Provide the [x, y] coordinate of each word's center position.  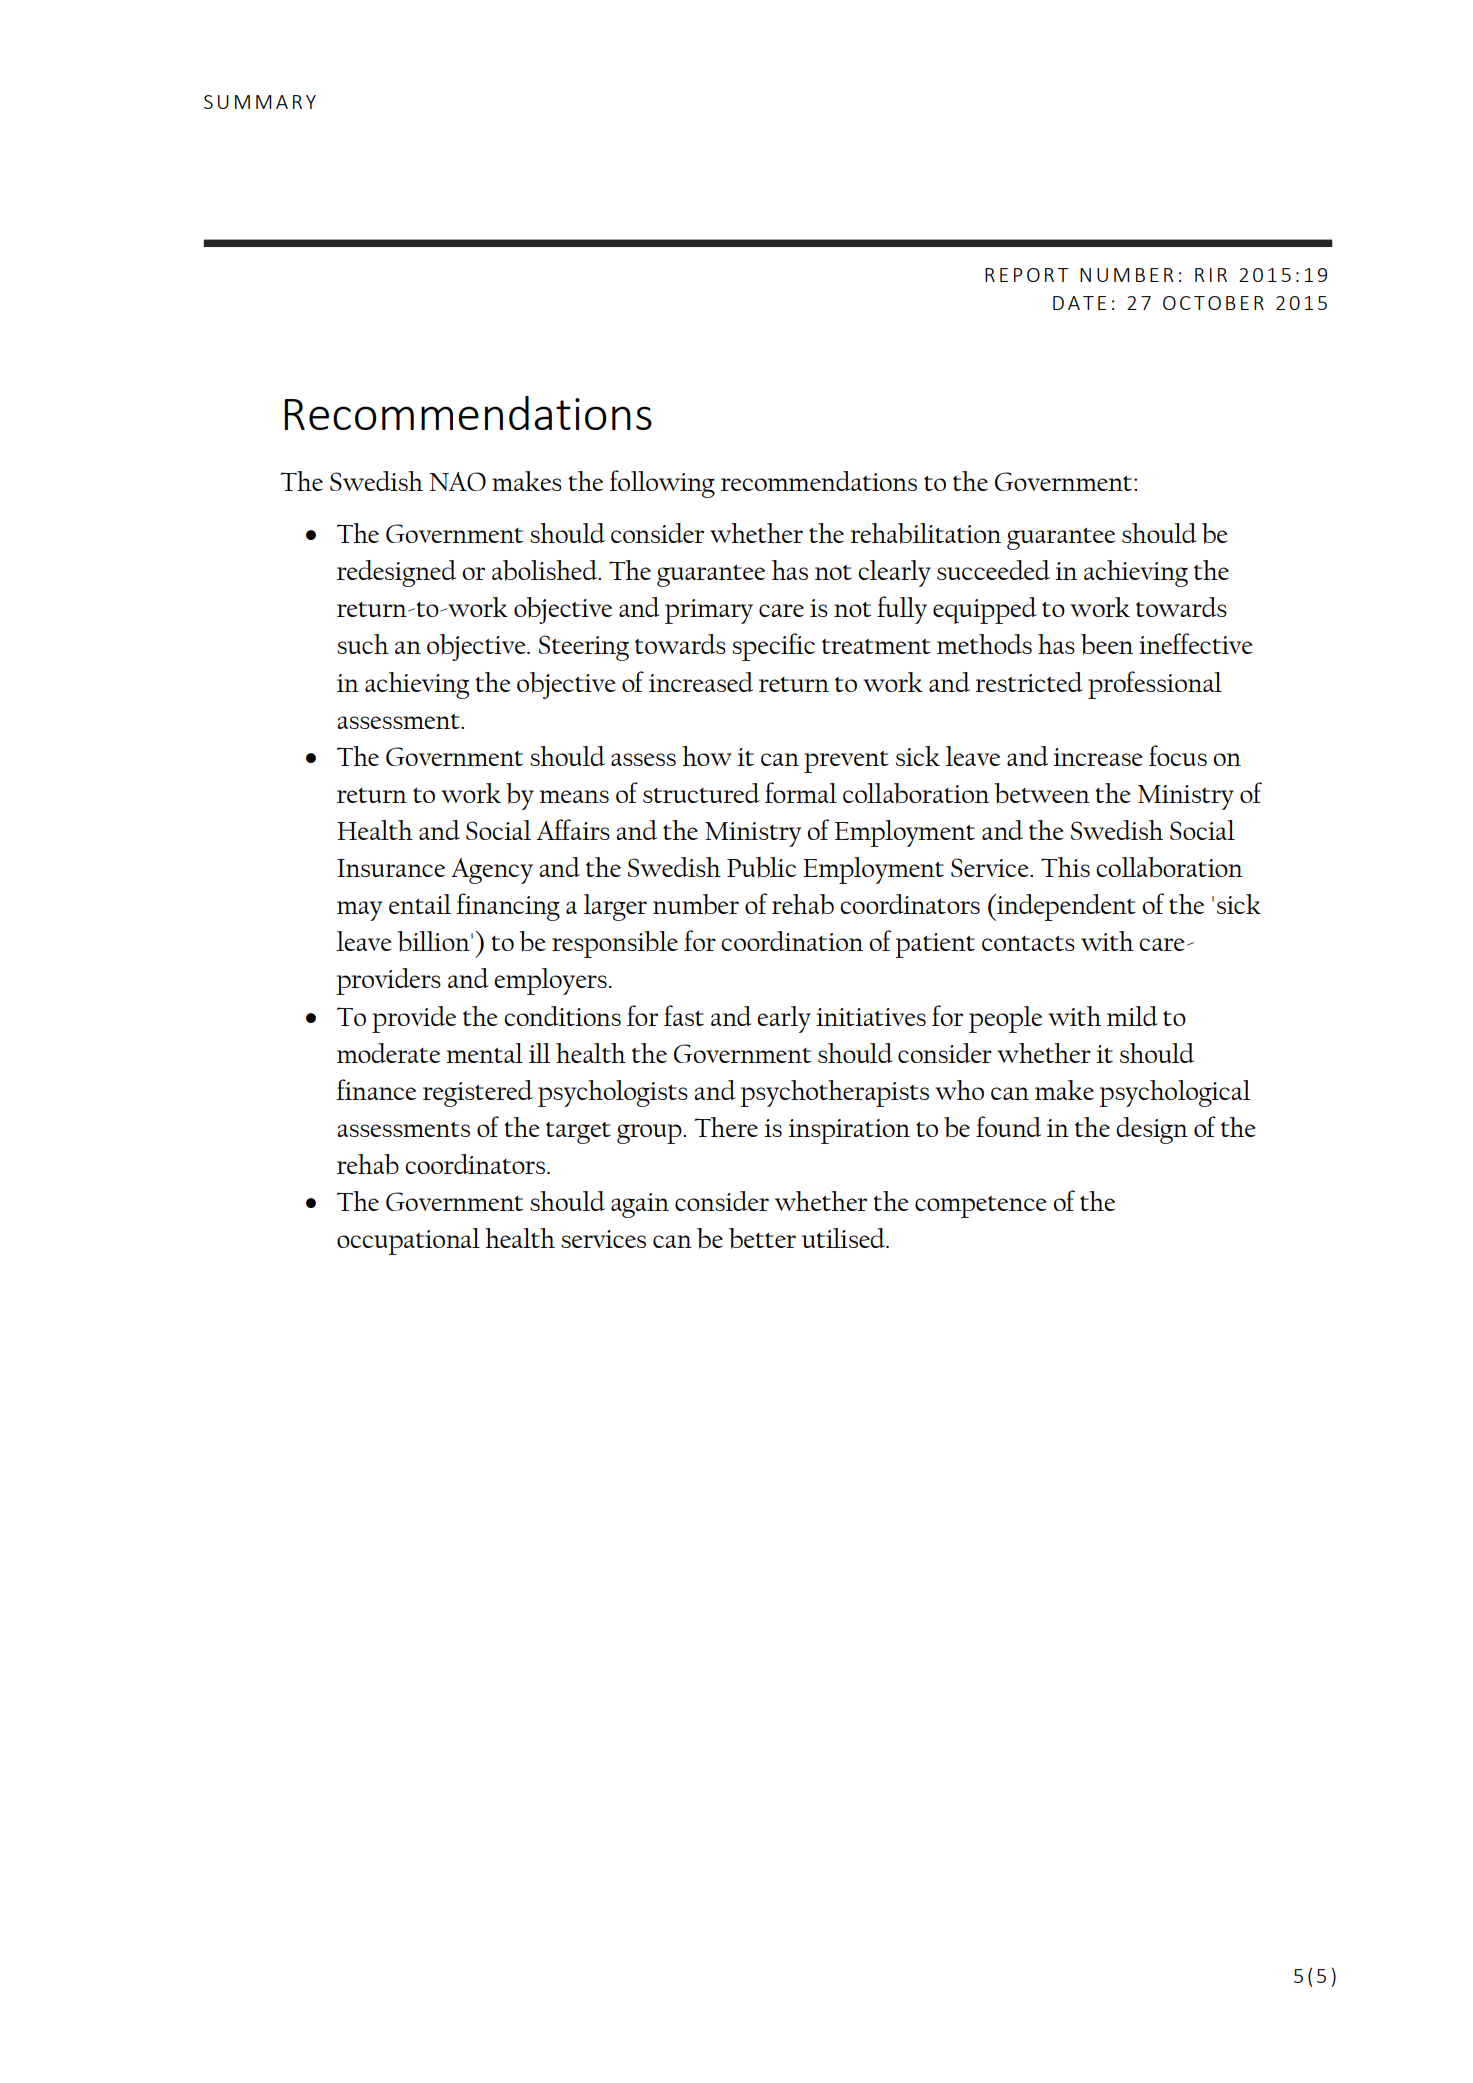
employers [550, 981]
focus [1178, 755]
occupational [408, 1241]
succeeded [993, 570]
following [662, 484]
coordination [792, 941]
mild [1132, 1016]
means [574, 796]
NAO [457, 481]
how [707, 756]
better [762, 1238]
